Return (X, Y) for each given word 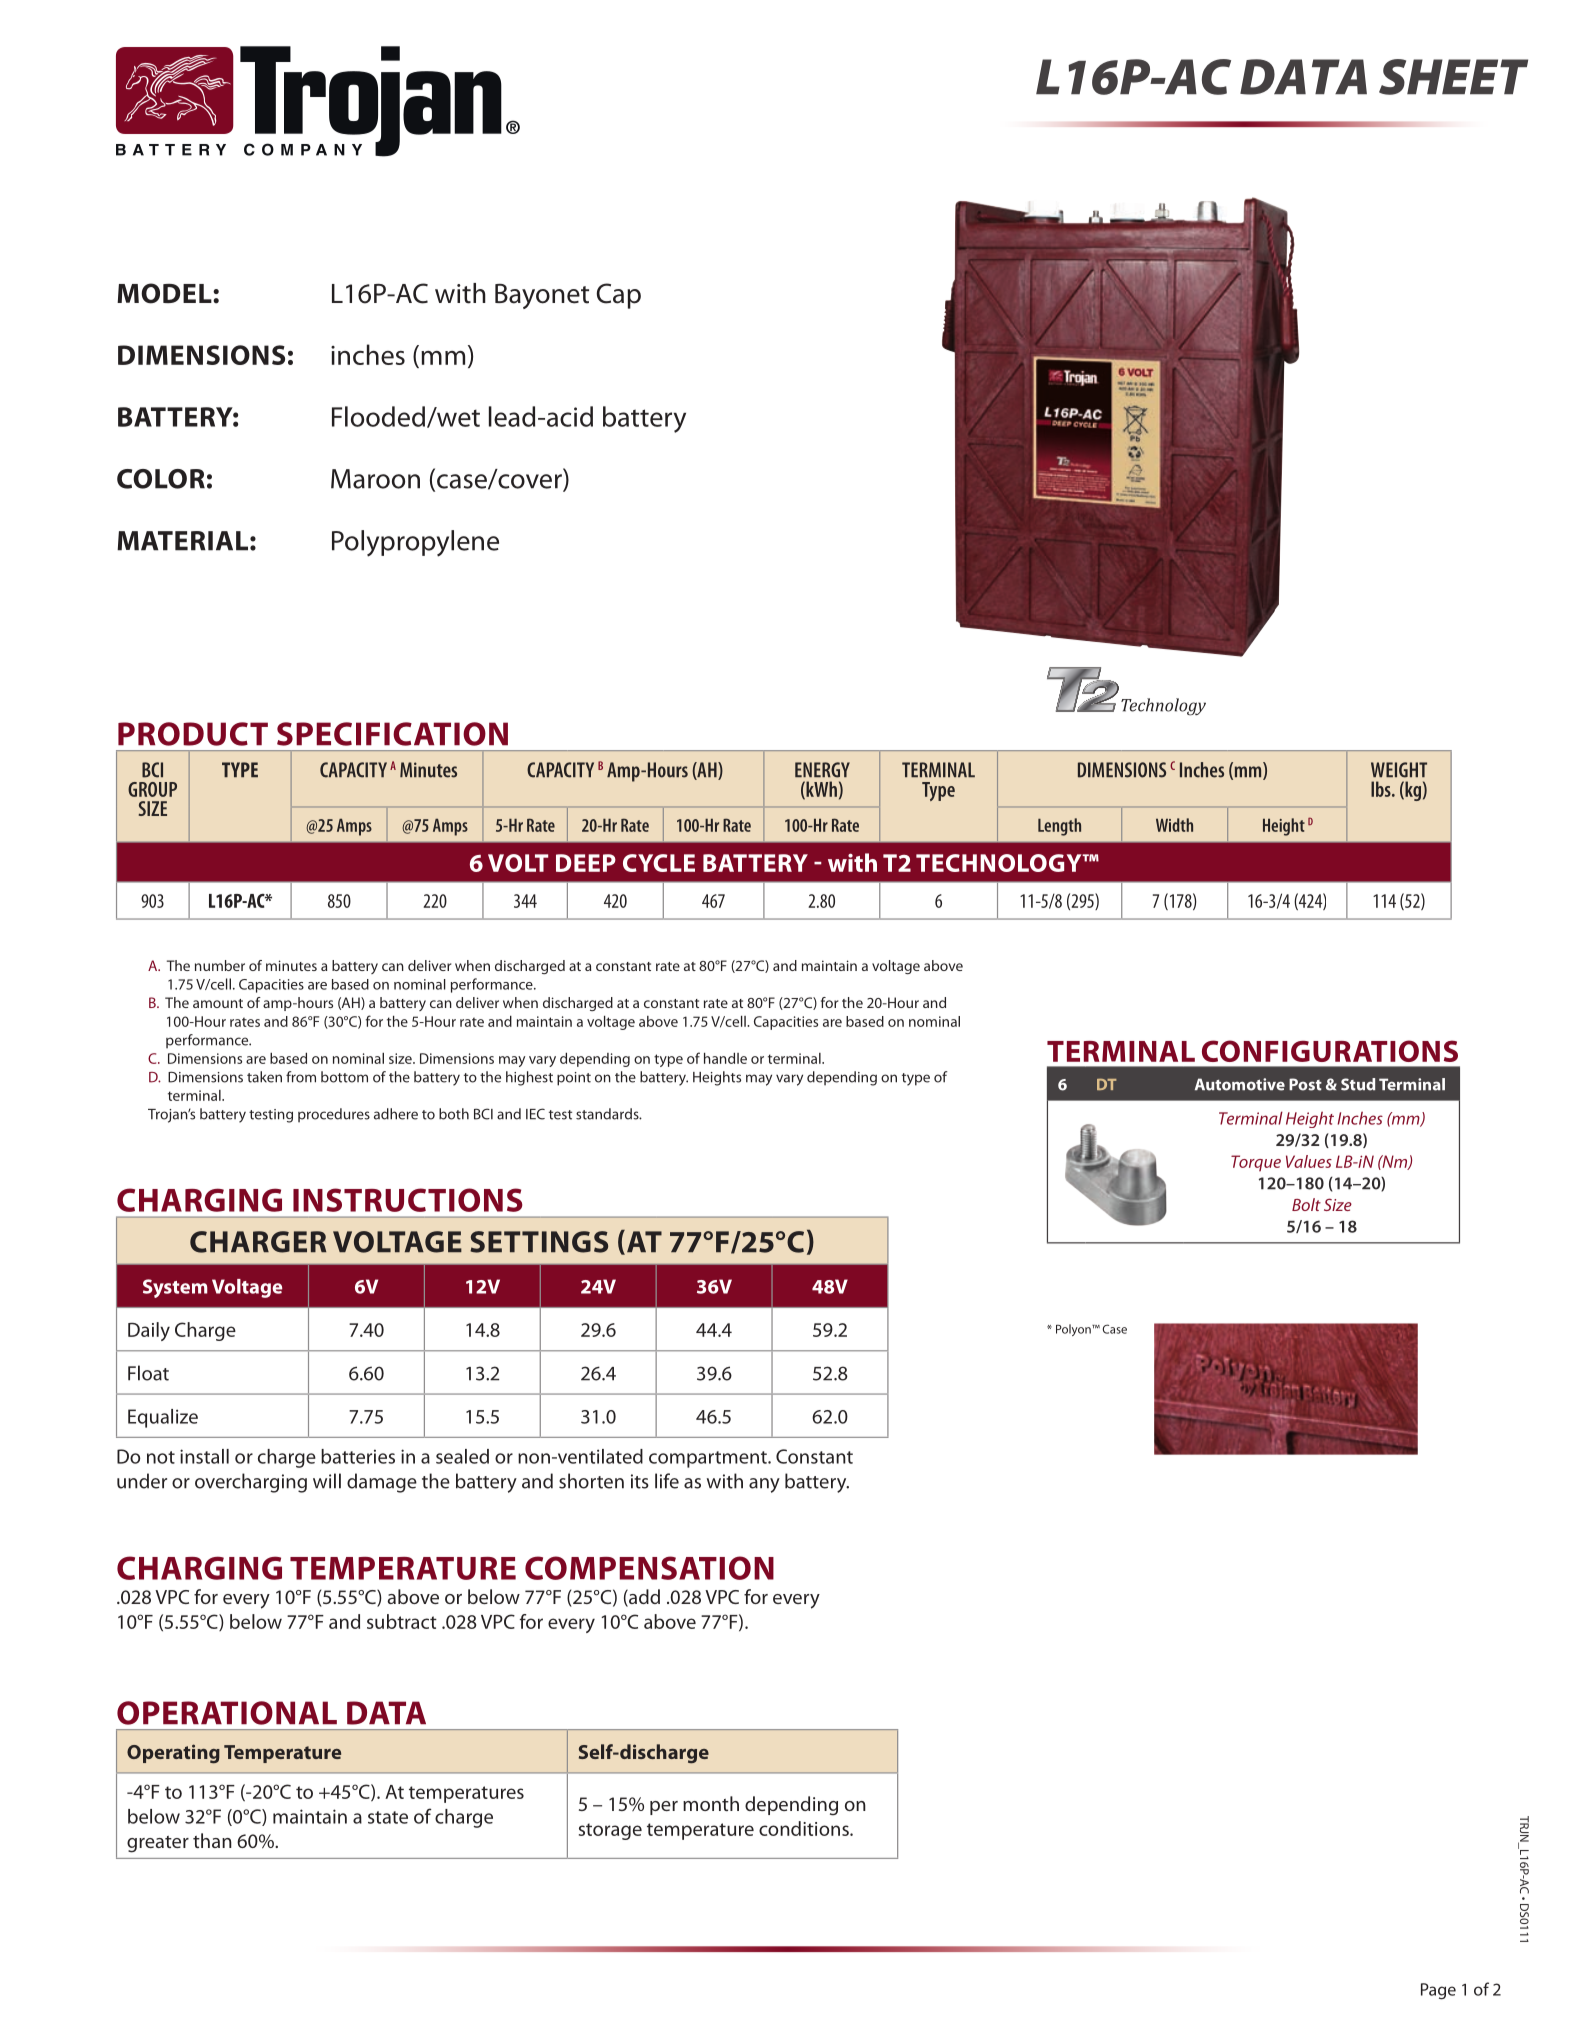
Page (1438, 1991)
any (764, 1485)
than (212, 1840)
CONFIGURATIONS (1330, 1051)
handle (725, 1058)
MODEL (165, 293)
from (301, 1077)
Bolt (1306, 1204)
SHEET (1453, 77)
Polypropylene (415, 543)
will (327, 1481)
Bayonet (542, 296)
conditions (805, 1828)
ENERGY (822, 770)
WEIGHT (1399, 770)
